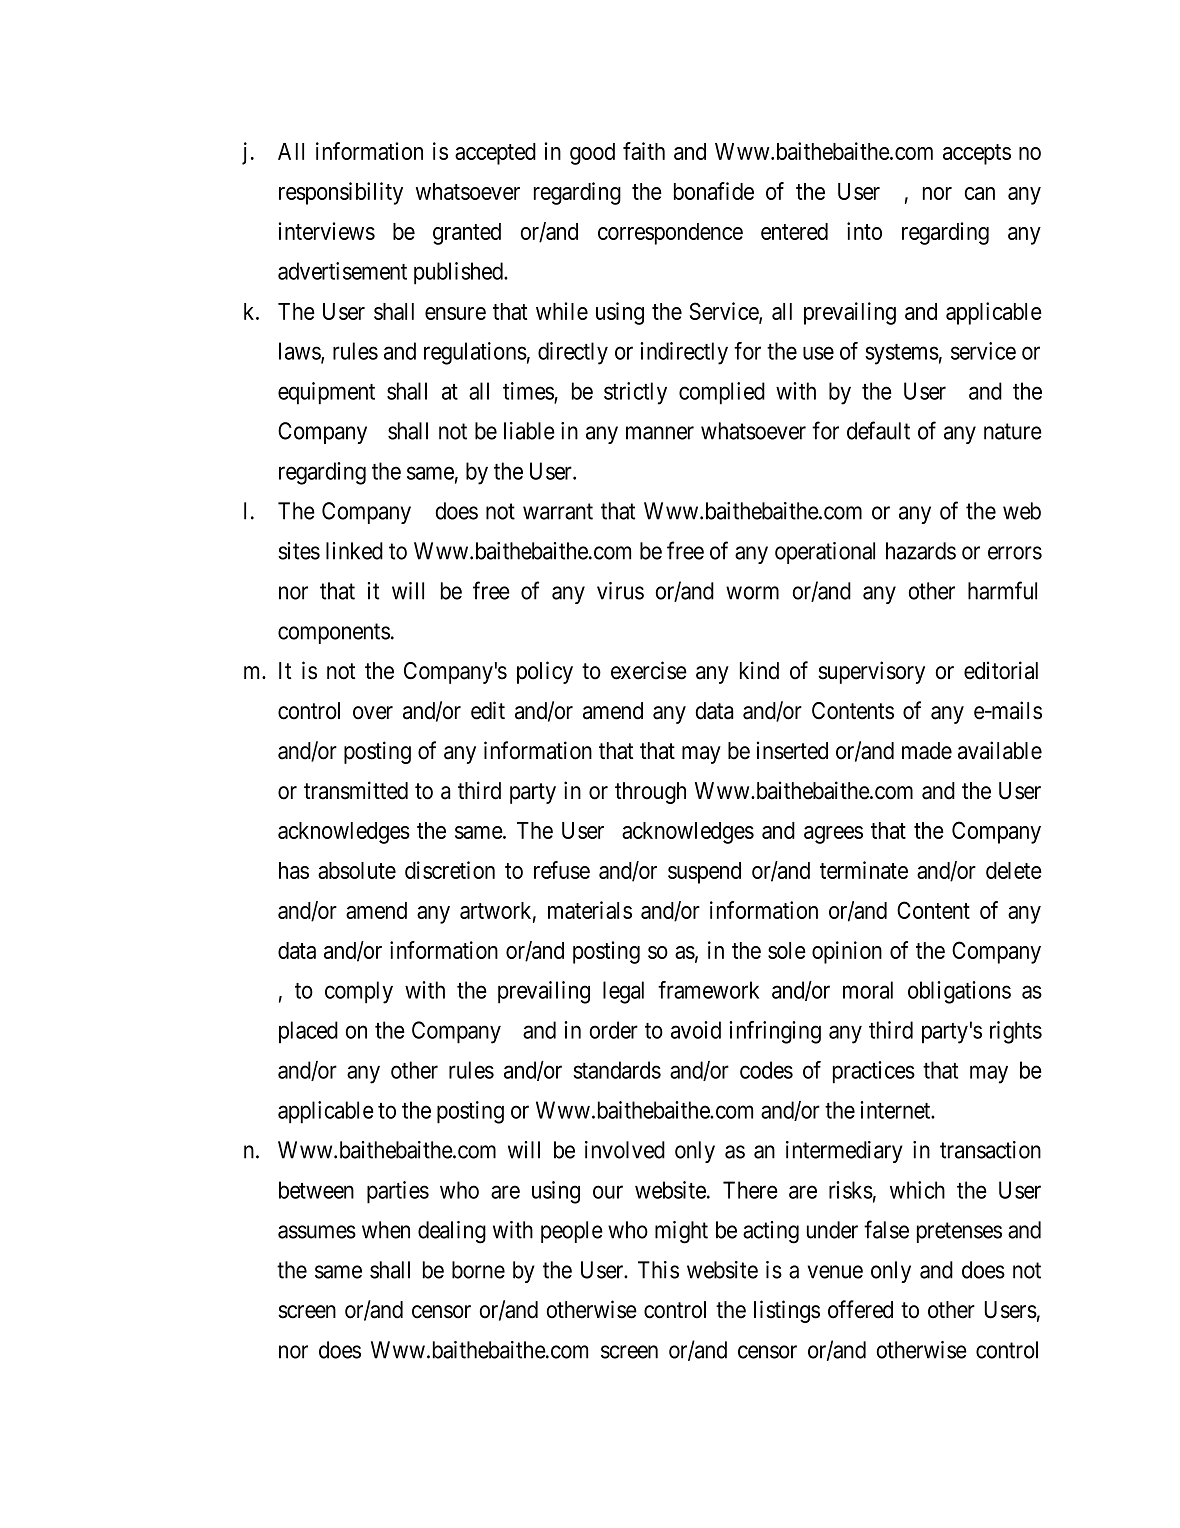 The height and width of the screenshot is (1528, 1180). Describe the element at coordinates (359, 992) in the screenshot. I see `comply` at that location.
